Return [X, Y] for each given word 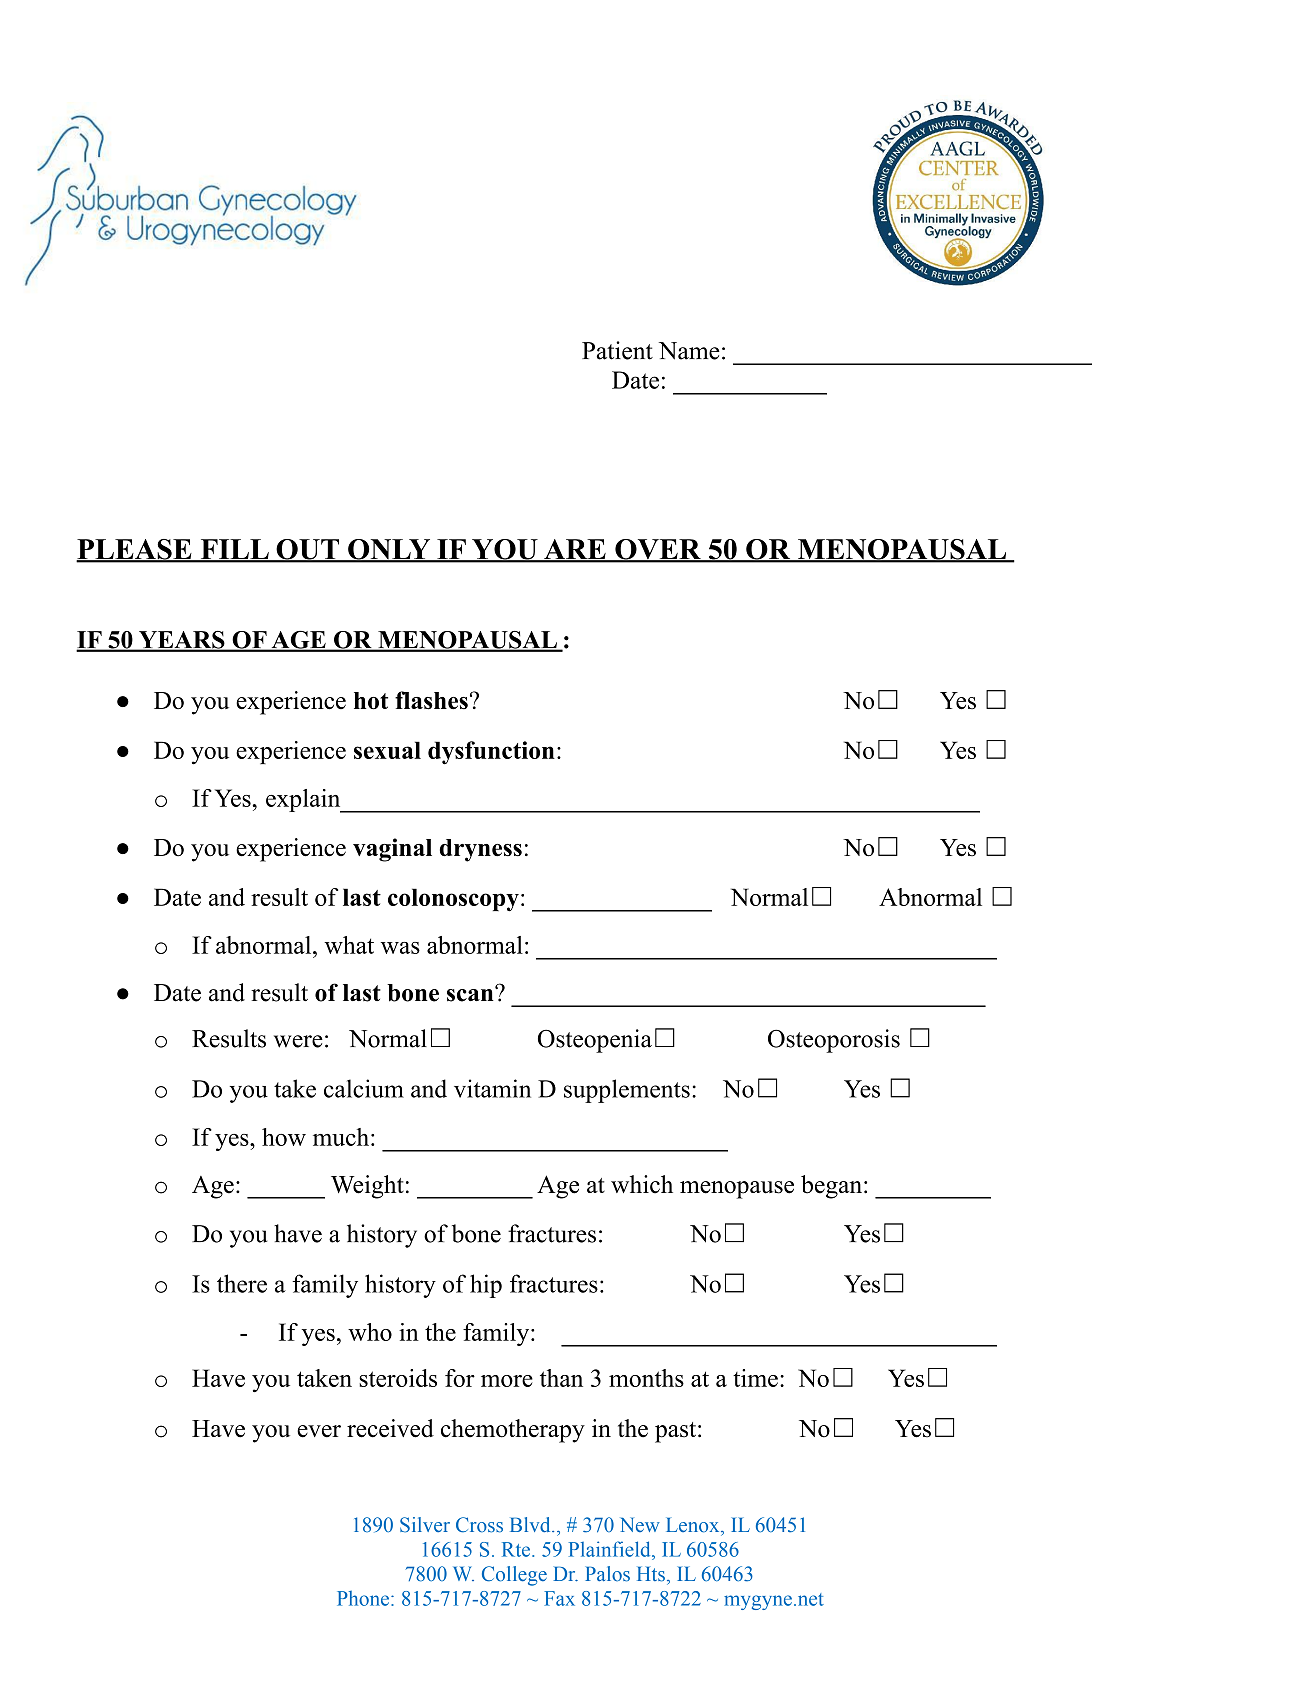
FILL [234, 550]
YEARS [181, 641]
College [514, 1576]
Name [689, 351]
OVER [658, 550]
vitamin [492, 1088]
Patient [617, 350]
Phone [363, 1598]
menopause [737, 1190]
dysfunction [491, 753]
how [284, 1137]
